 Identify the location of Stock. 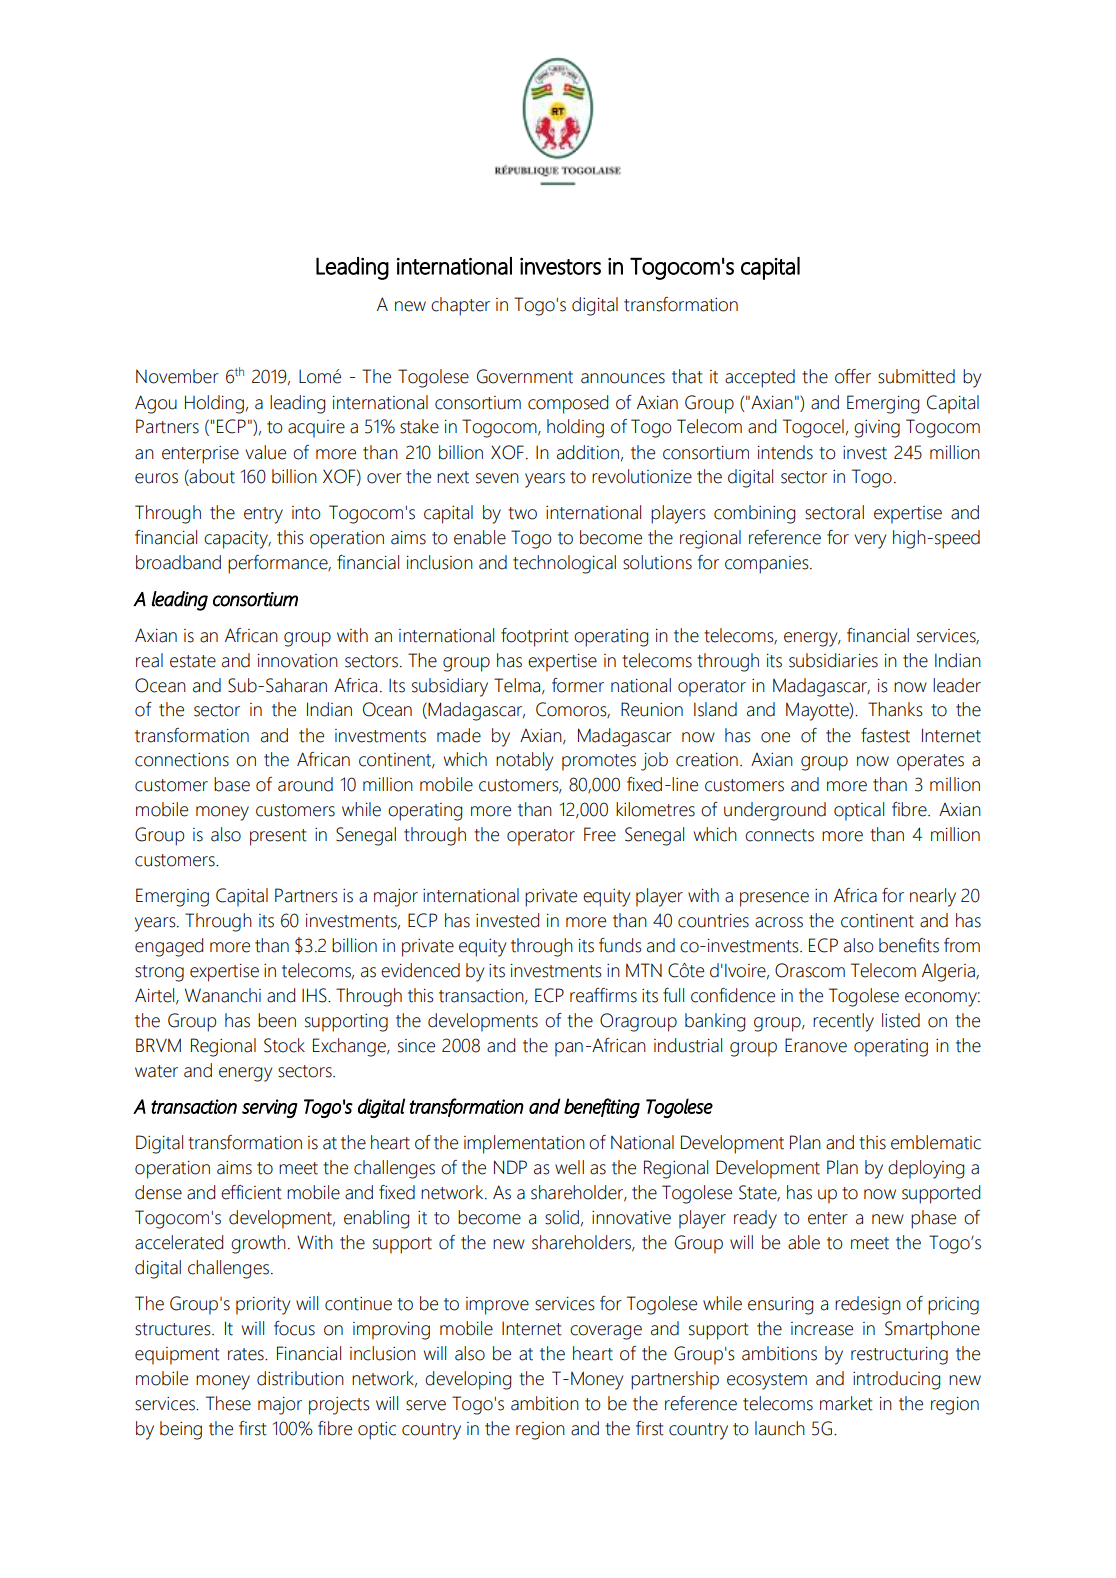
(284, 1045).
